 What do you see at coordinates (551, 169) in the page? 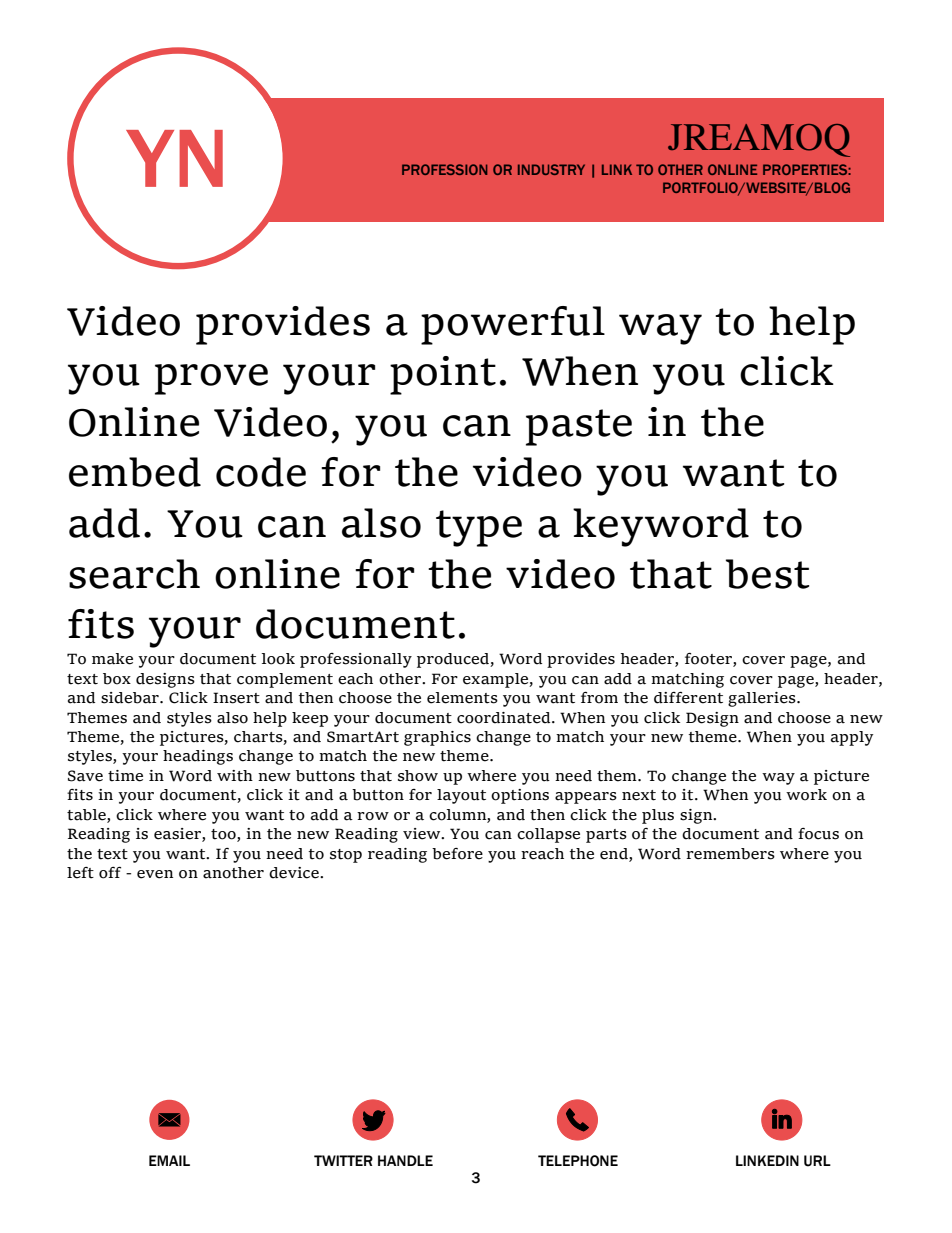
I see `INDUSTRY` at bounding box center [551, 169].
